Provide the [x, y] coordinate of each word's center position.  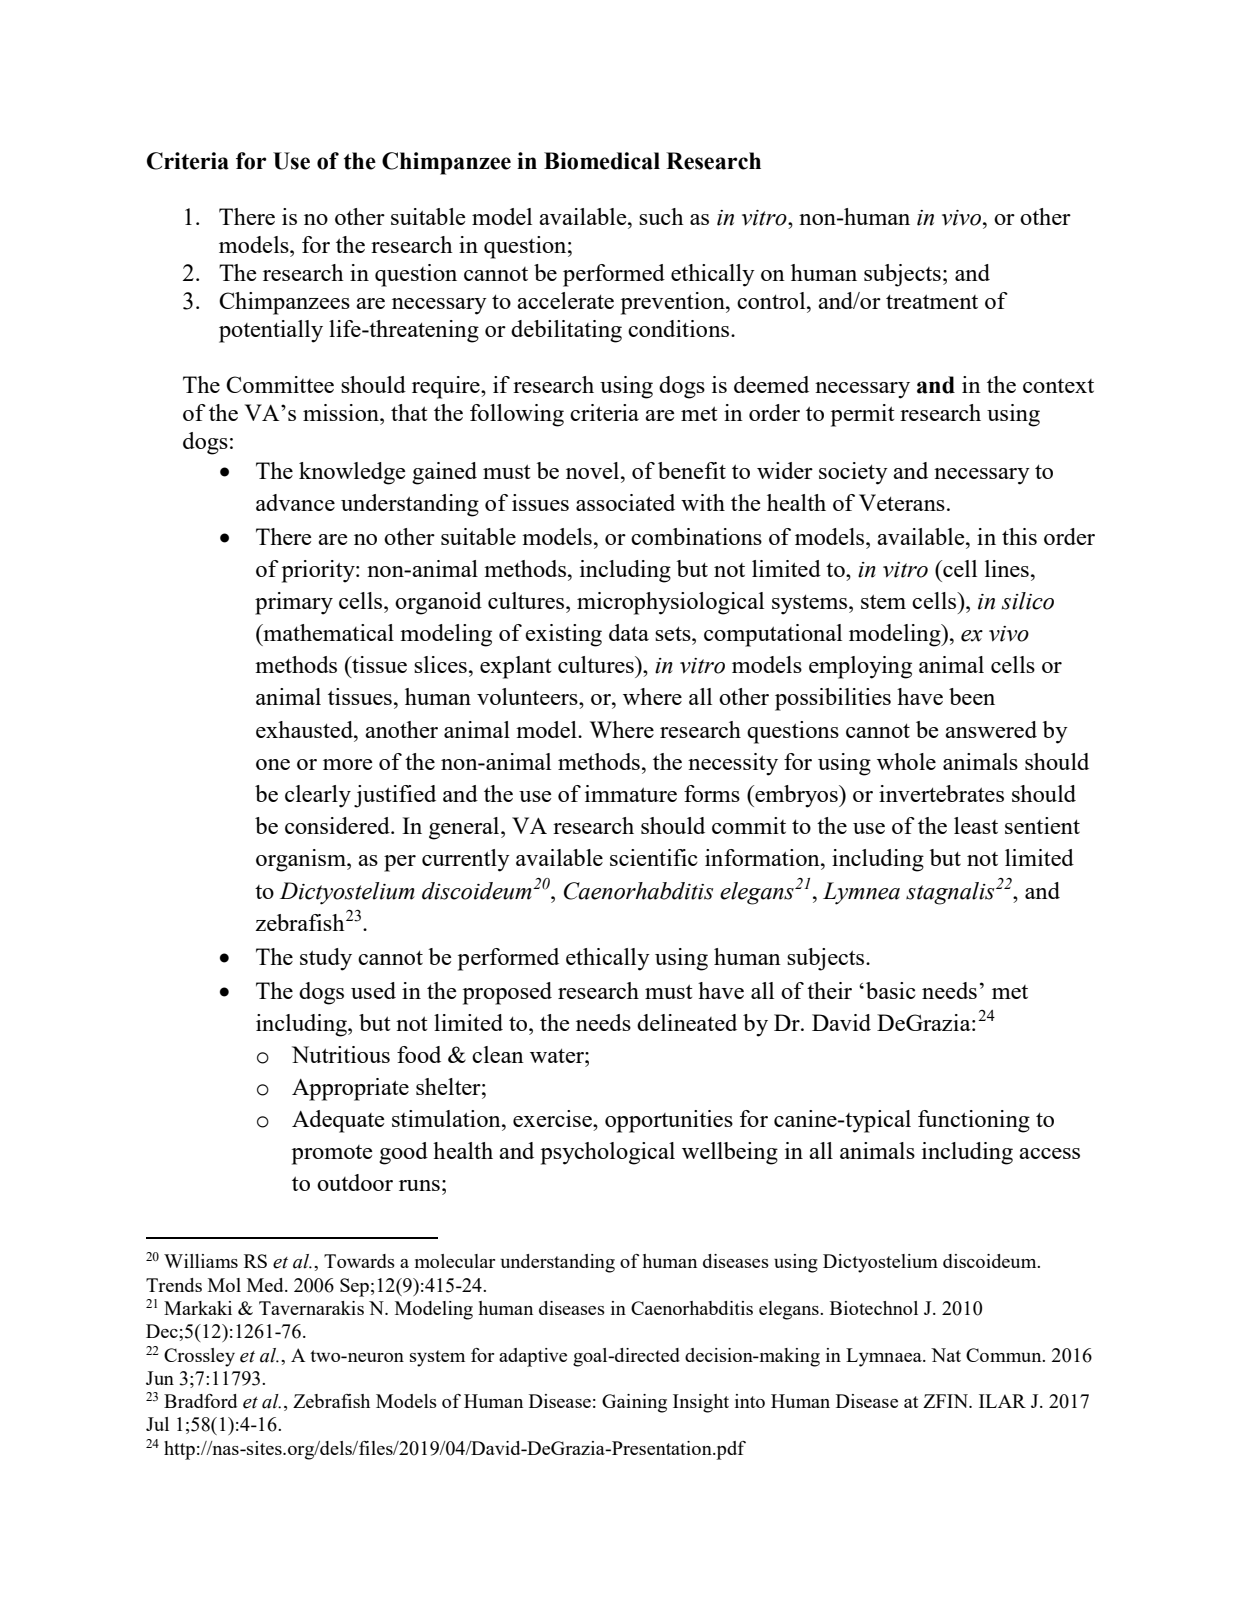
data [629, 632]
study [326, 959]
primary [294, 603]
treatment [932, 301]
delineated [687, 1022]
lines [1007, 568]
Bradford [200, 1401]
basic [891, 990]
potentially [271, 331]
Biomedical [602, 161]
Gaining [634, 1403]
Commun [1005, 1355]
